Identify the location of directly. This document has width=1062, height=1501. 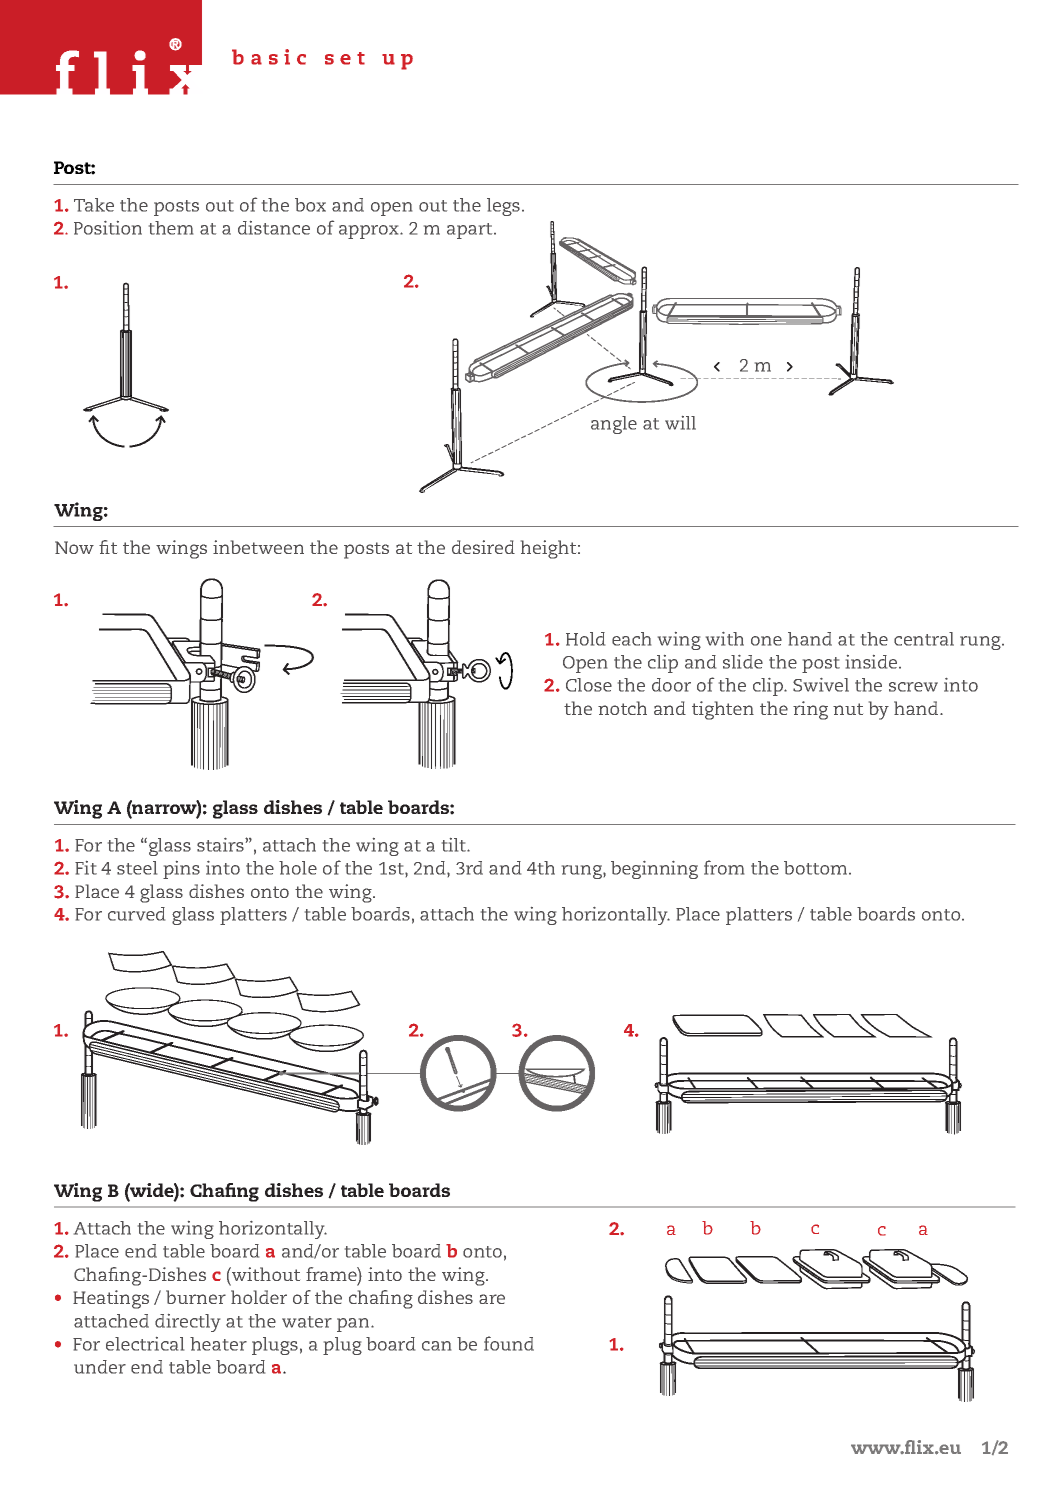
(187, 1323).
